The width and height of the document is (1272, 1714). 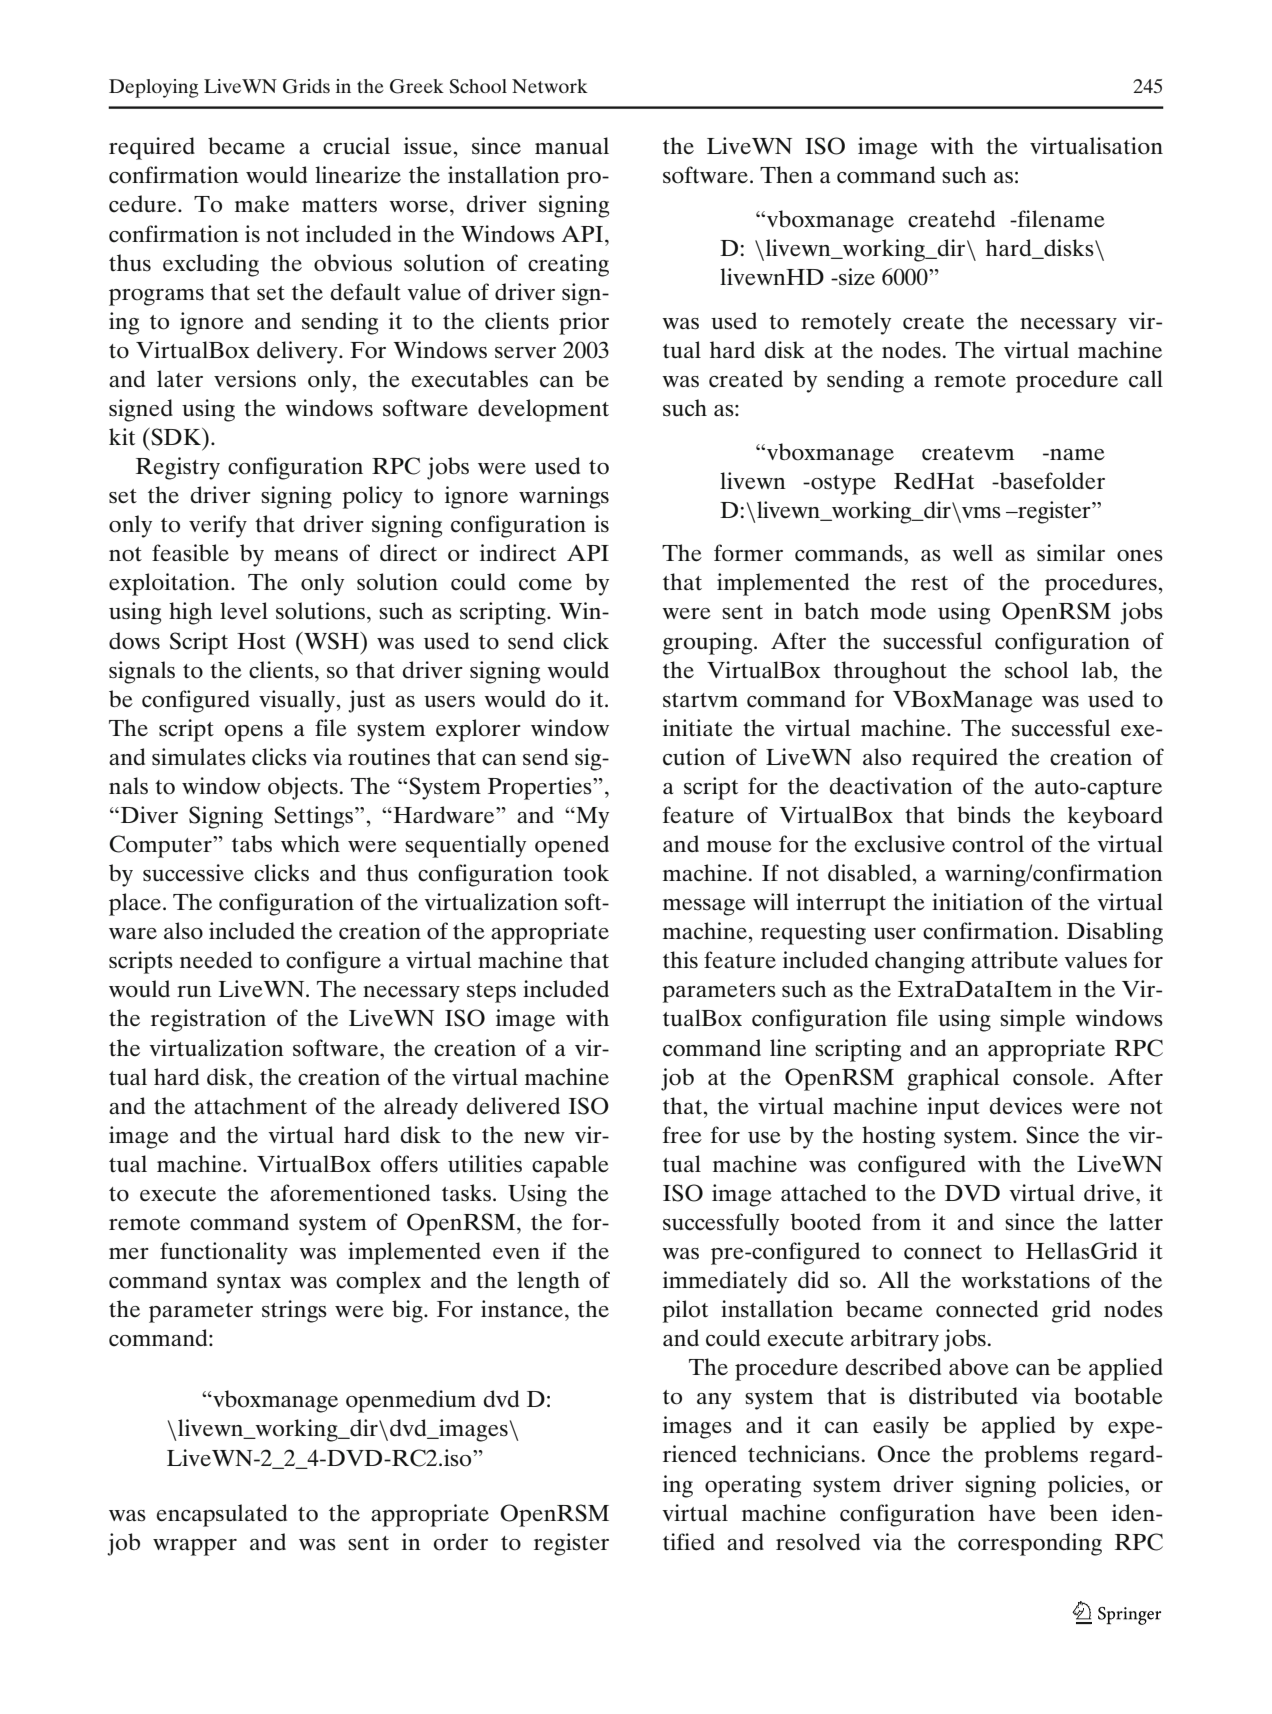 What do you see at coordinates (244, 611) in the document?
I see `level` at bounding box center [244, 611].
